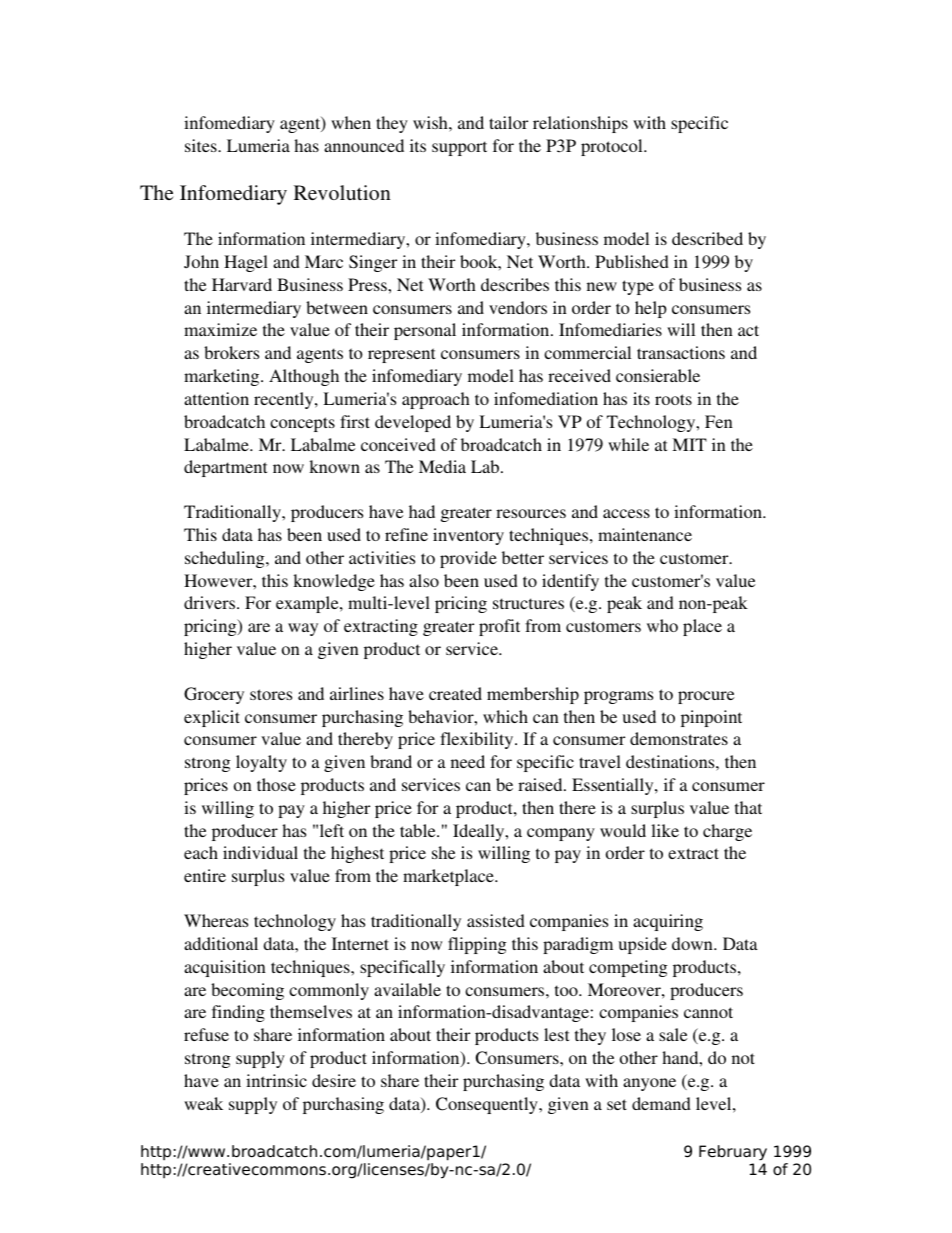 The height and width of the screenshot is (1233, 952). I want to click on sites, so click(202, 145).
